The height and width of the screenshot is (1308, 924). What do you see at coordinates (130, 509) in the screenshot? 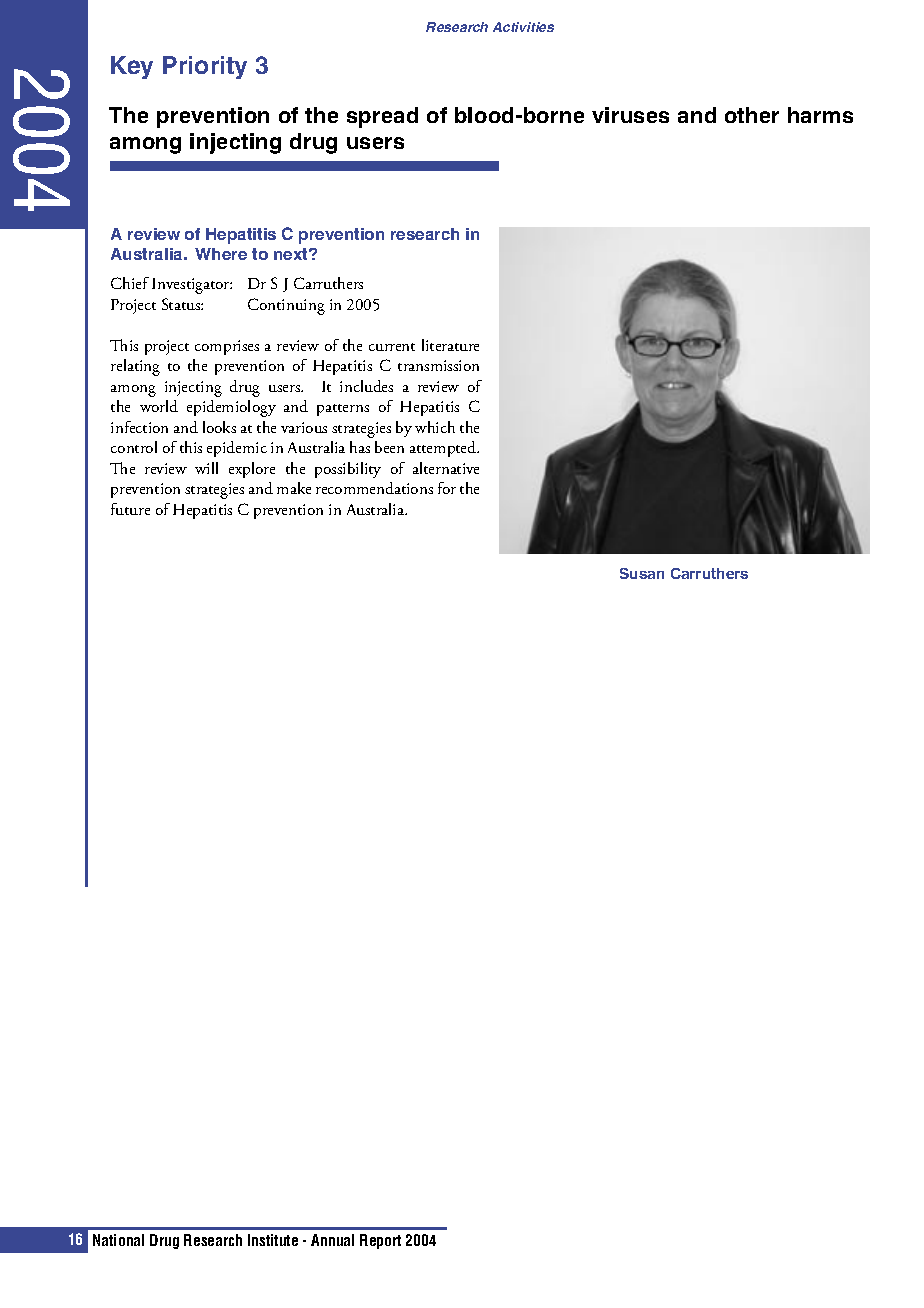
I see `future` at bounding box center [130, 509].
